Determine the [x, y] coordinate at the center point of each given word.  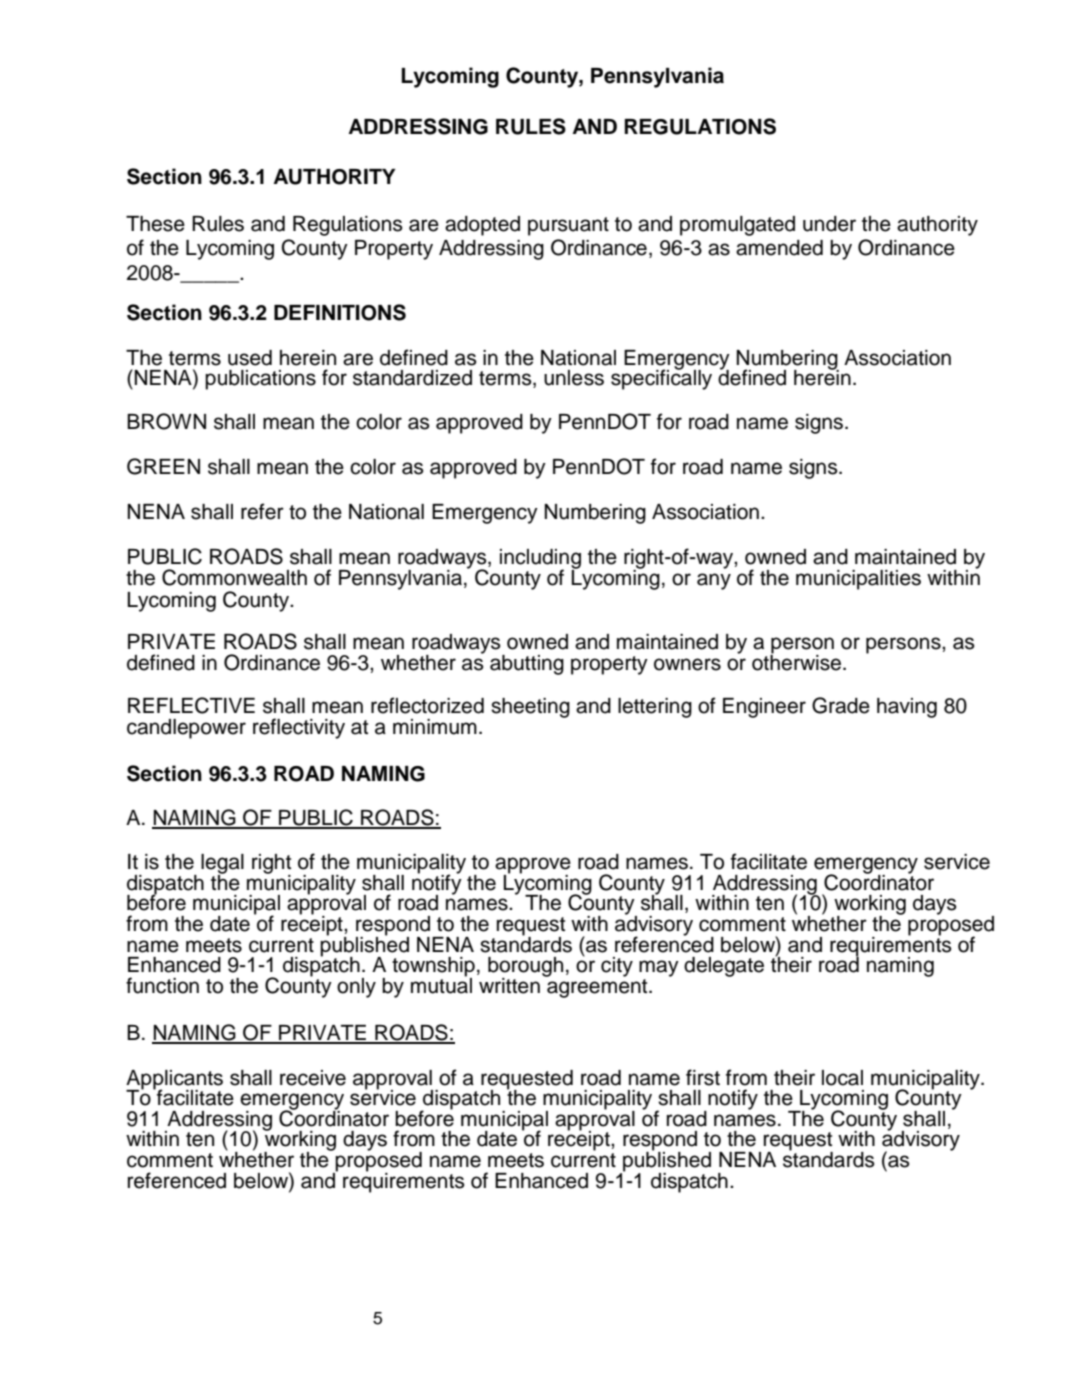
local [842, 1078]
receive [313, 1078]
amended [779, 248]
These [155, 224]
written [509, 986]
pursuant [568, 226]
